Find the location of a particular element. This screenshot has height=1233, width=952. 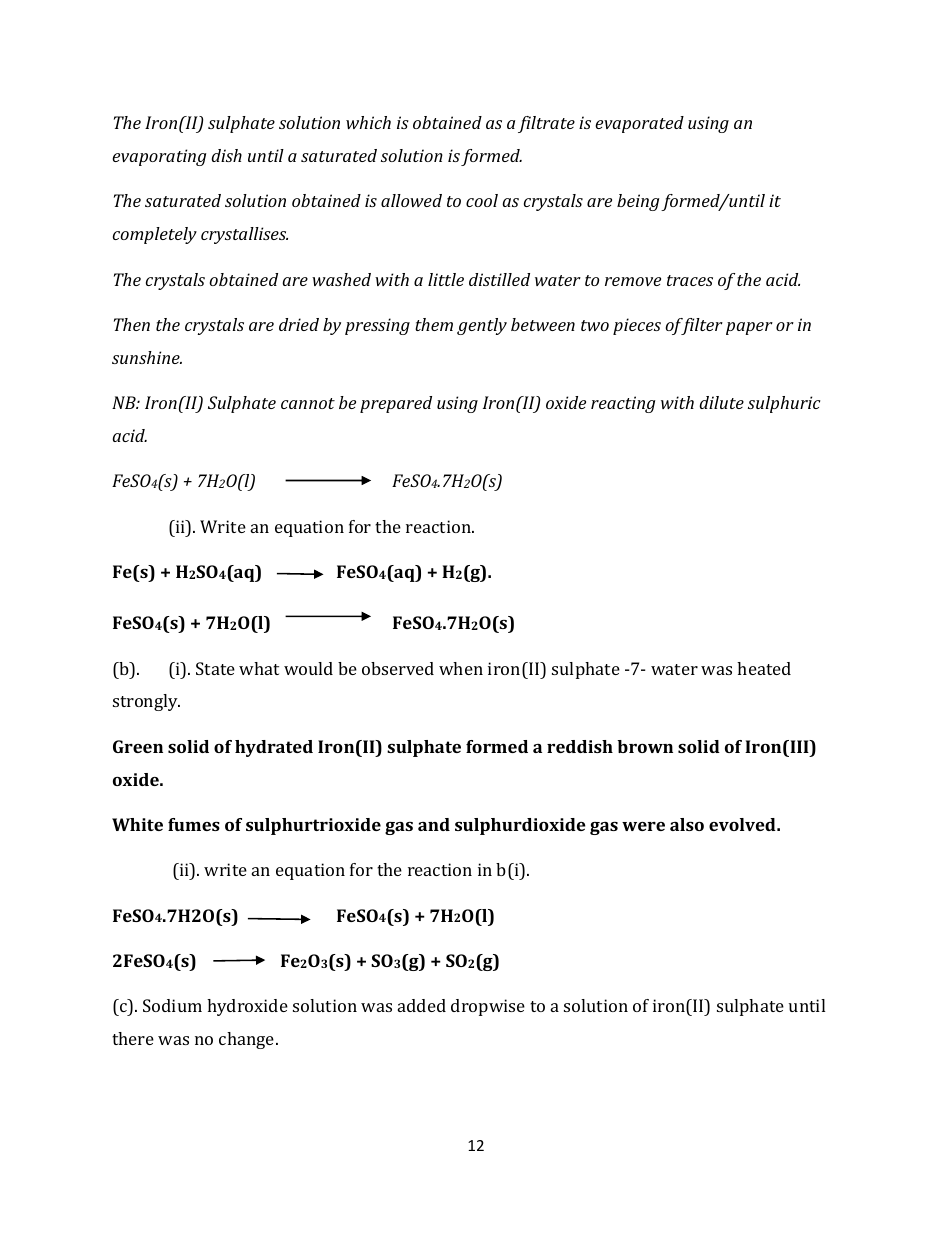

added is located at coordinates (422, 1005).
